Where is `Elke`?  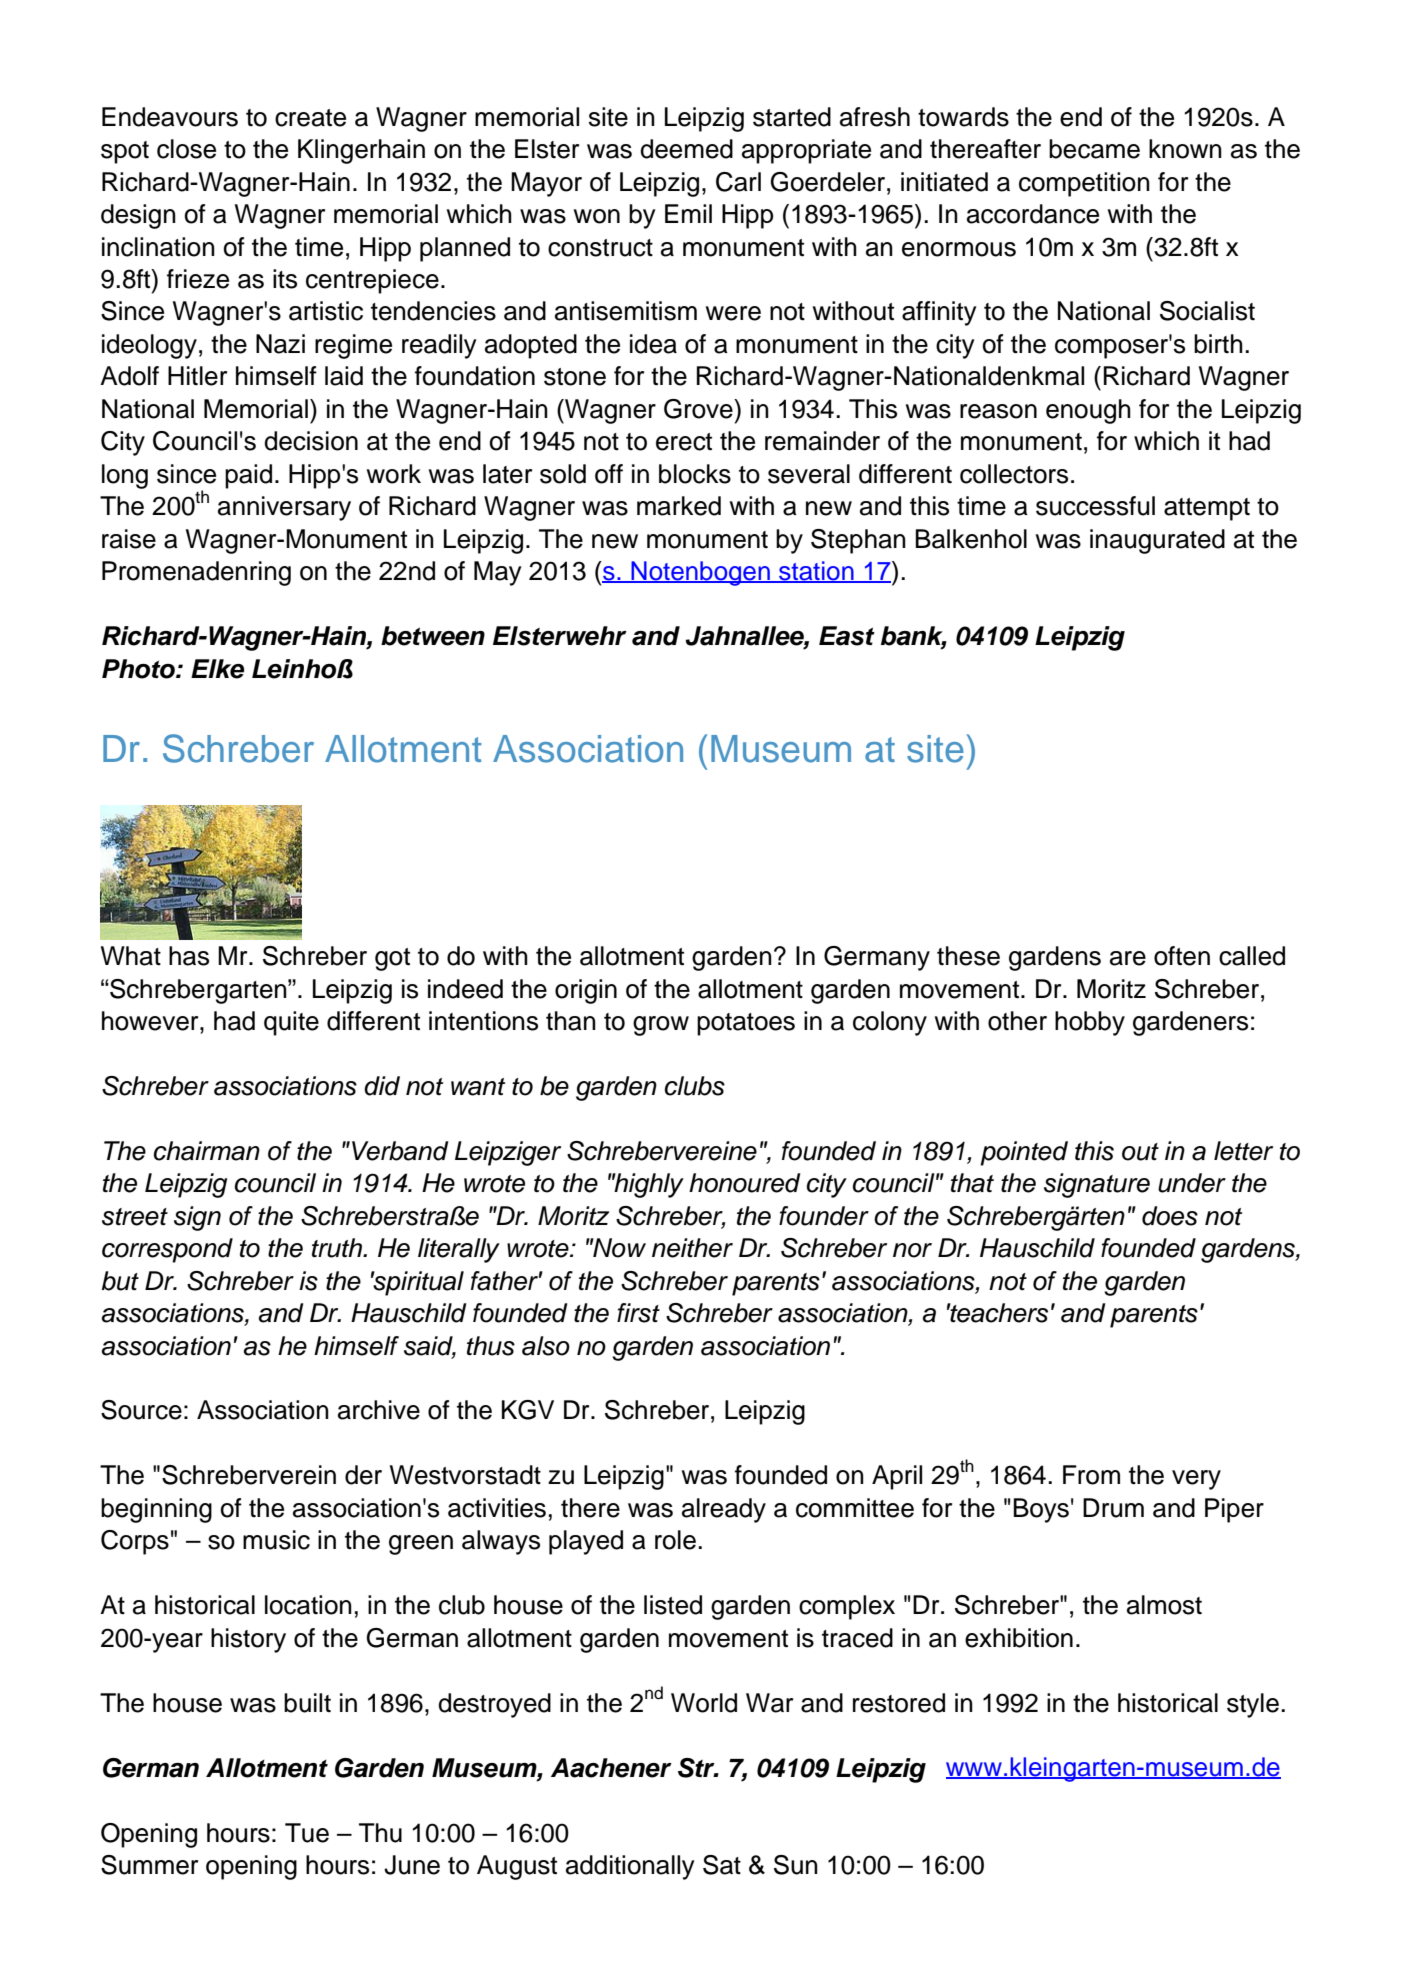 Elke is located at coordinates (217, 669).
